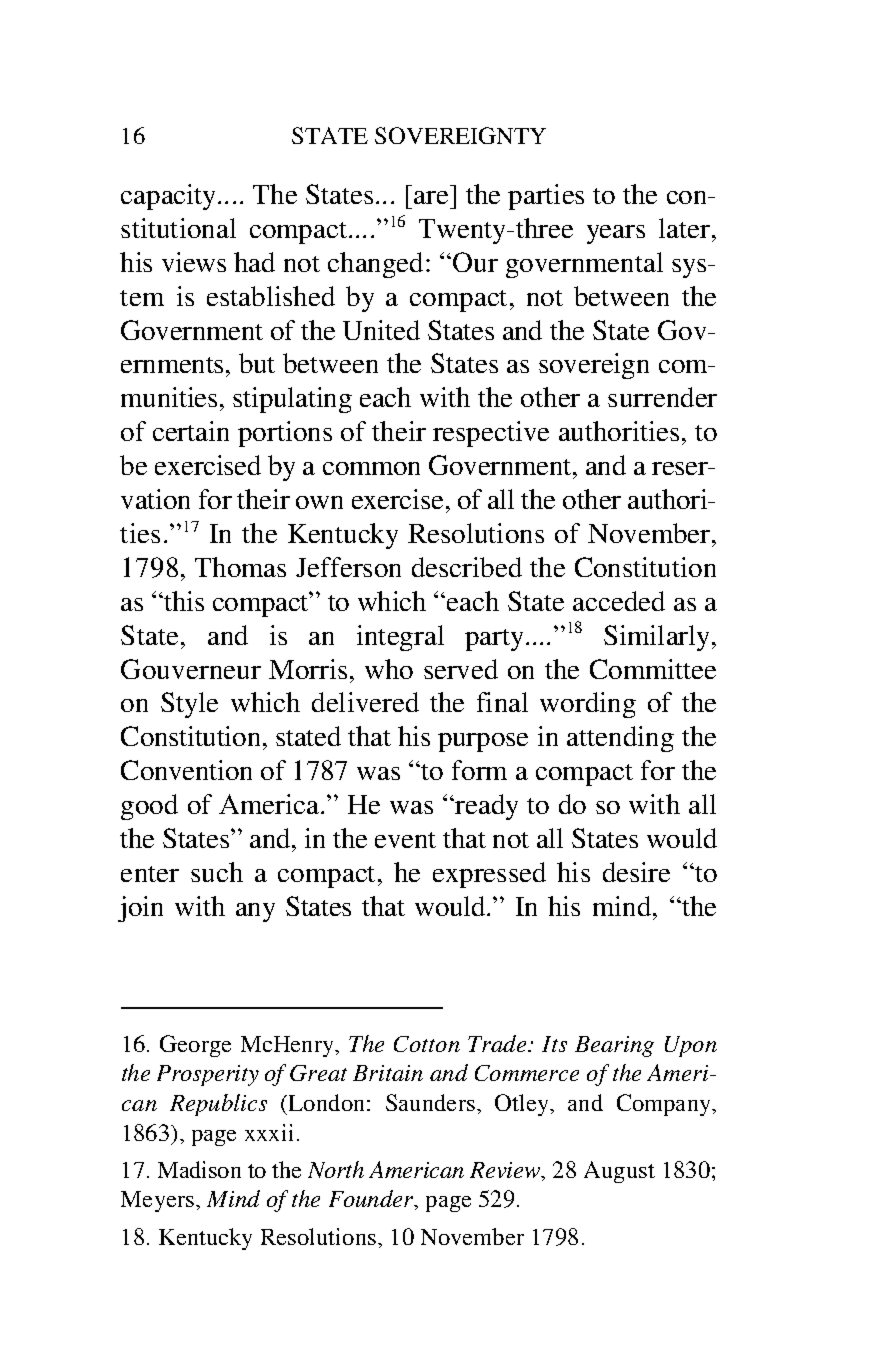 Image resolution: width=887 pixels, height=1372 pixels. What do you see at coordinates (199, 1169) in the image?
I see `Madison` at bounding box center [199, 1169].
